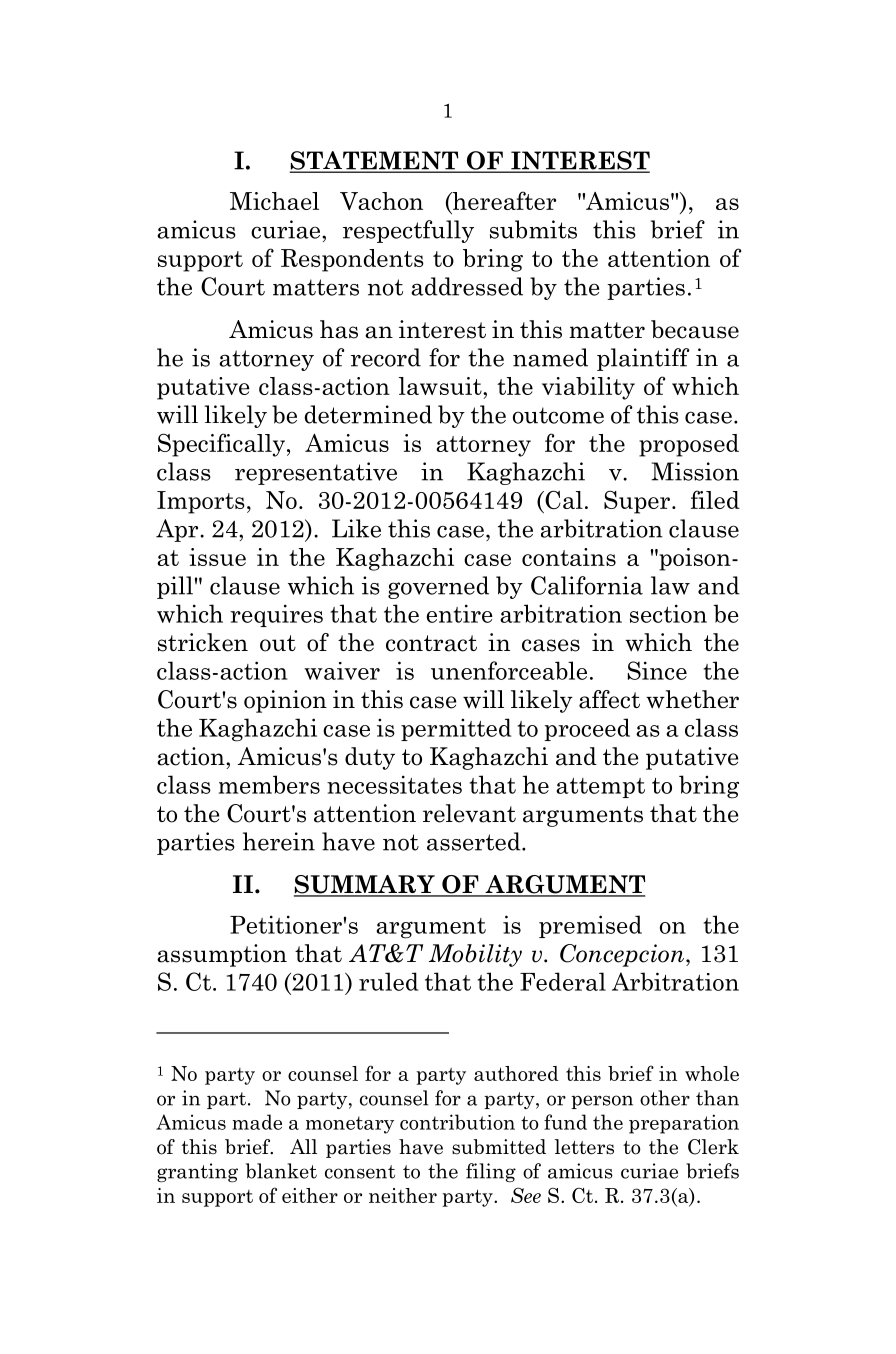 The image size is (896, 1354). What do you see at coordinates (533, 229) in the screenshot?
I see `submits` at bounding box center [533, 229].
